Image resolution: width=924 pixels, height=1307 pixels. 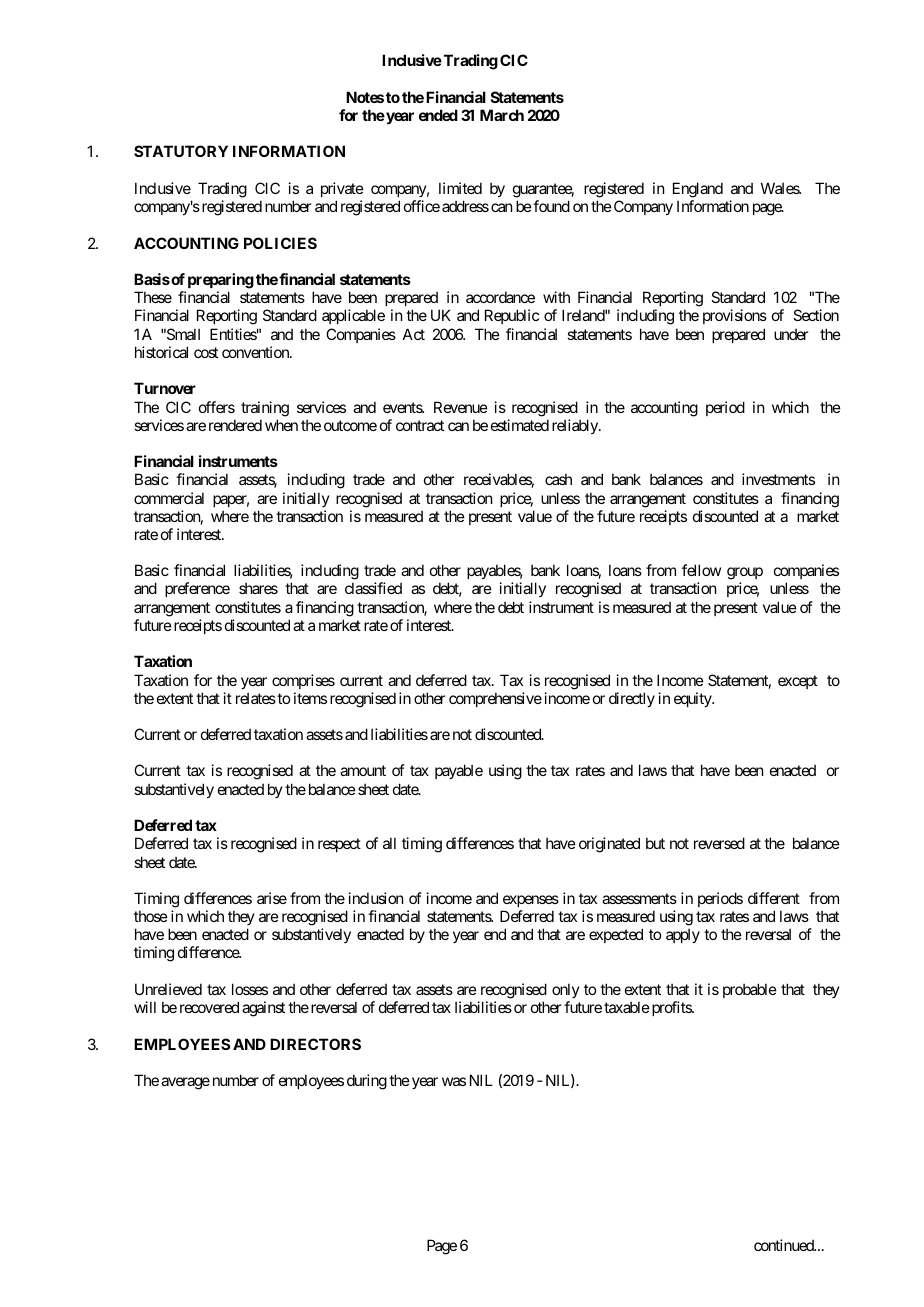 I want to click on was, so click(x=454, y=1081).
